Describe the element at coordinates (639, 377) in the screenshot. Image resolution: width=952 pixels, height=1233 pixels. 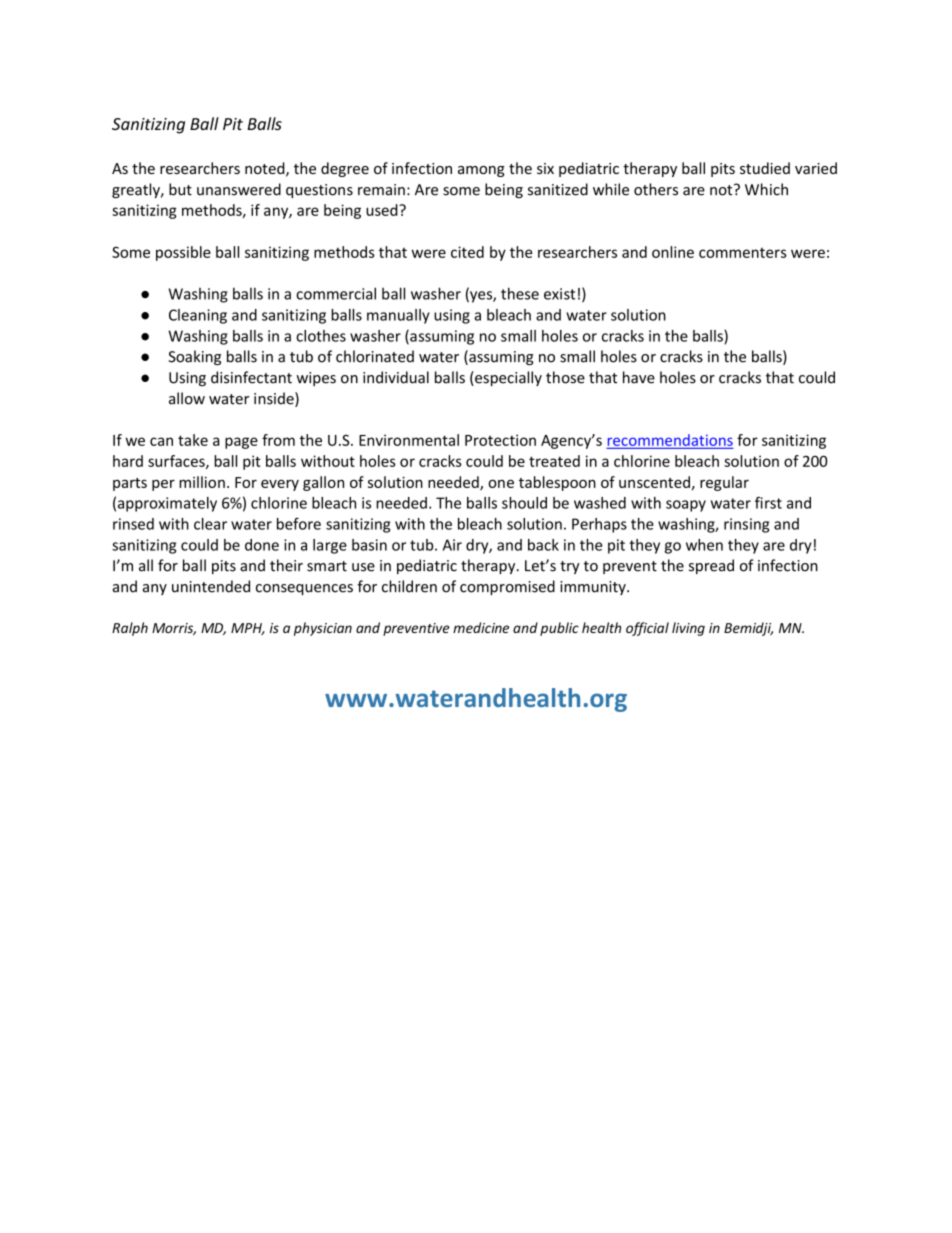
I see `have` at that location.
